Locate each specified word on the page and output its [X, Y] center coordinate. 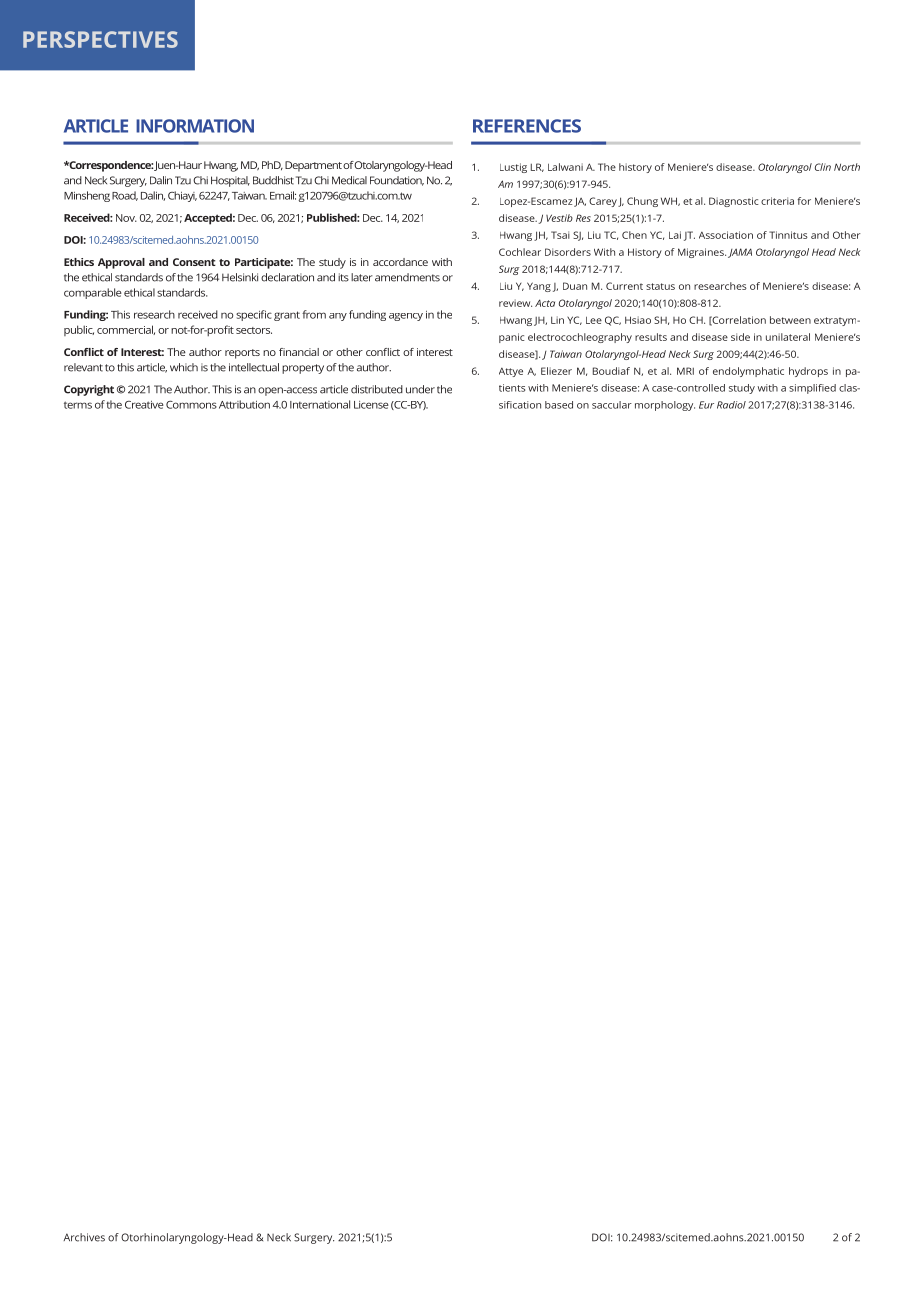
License [371, 405]
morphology [665, 406]
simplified [812, 389]
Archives [84, 1237]
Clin [823, 167]
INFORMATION [195, 126]
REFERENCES [527, 126]
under [420, 389]
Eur [706, 405]
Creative [144, 405]
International [320, 404]
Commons [191, 405]
